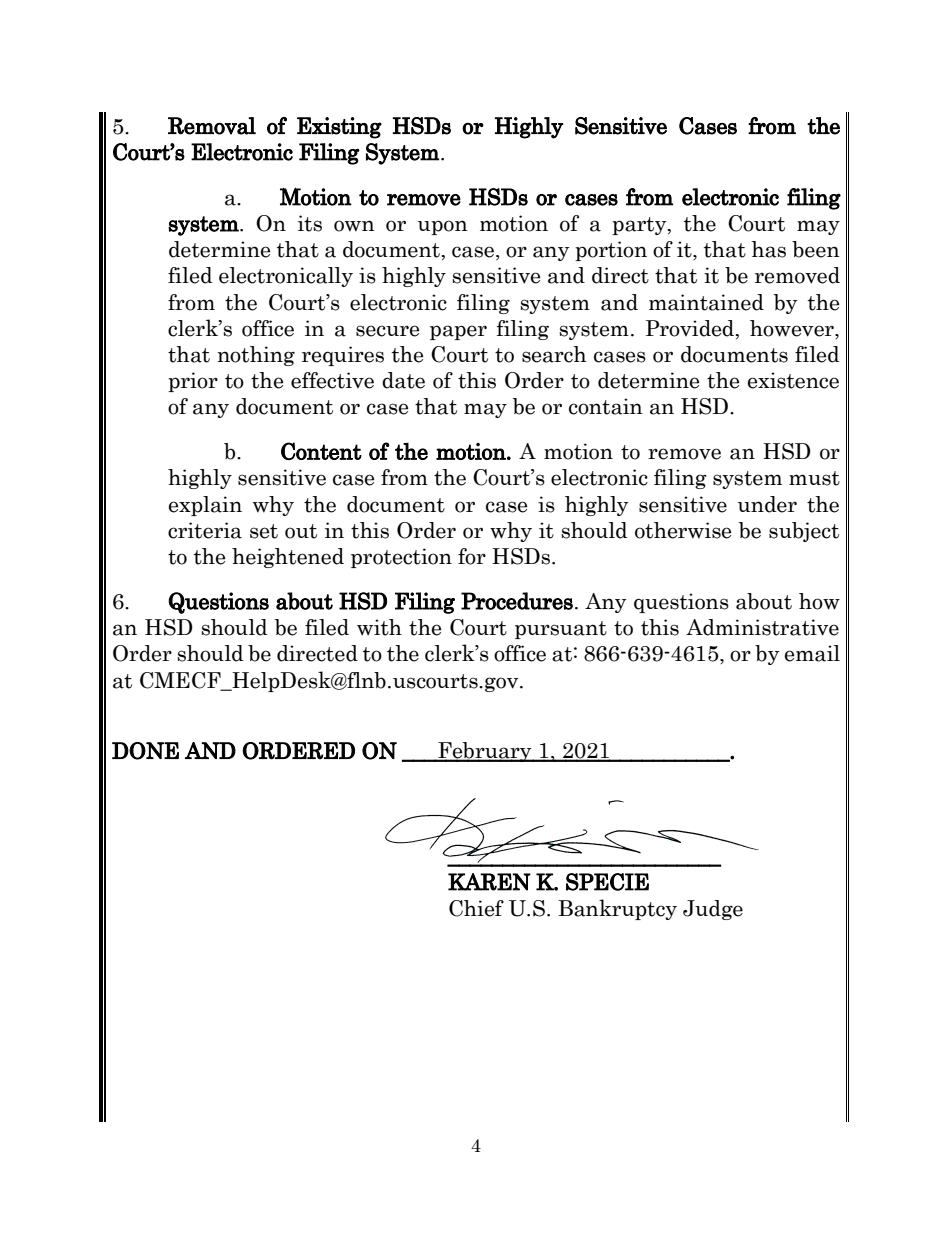 The width and height of the image is (952, 1233). What do you see at coordinates (443, 227) in the image?
I see `upon` at bounding box center [443, 227].
